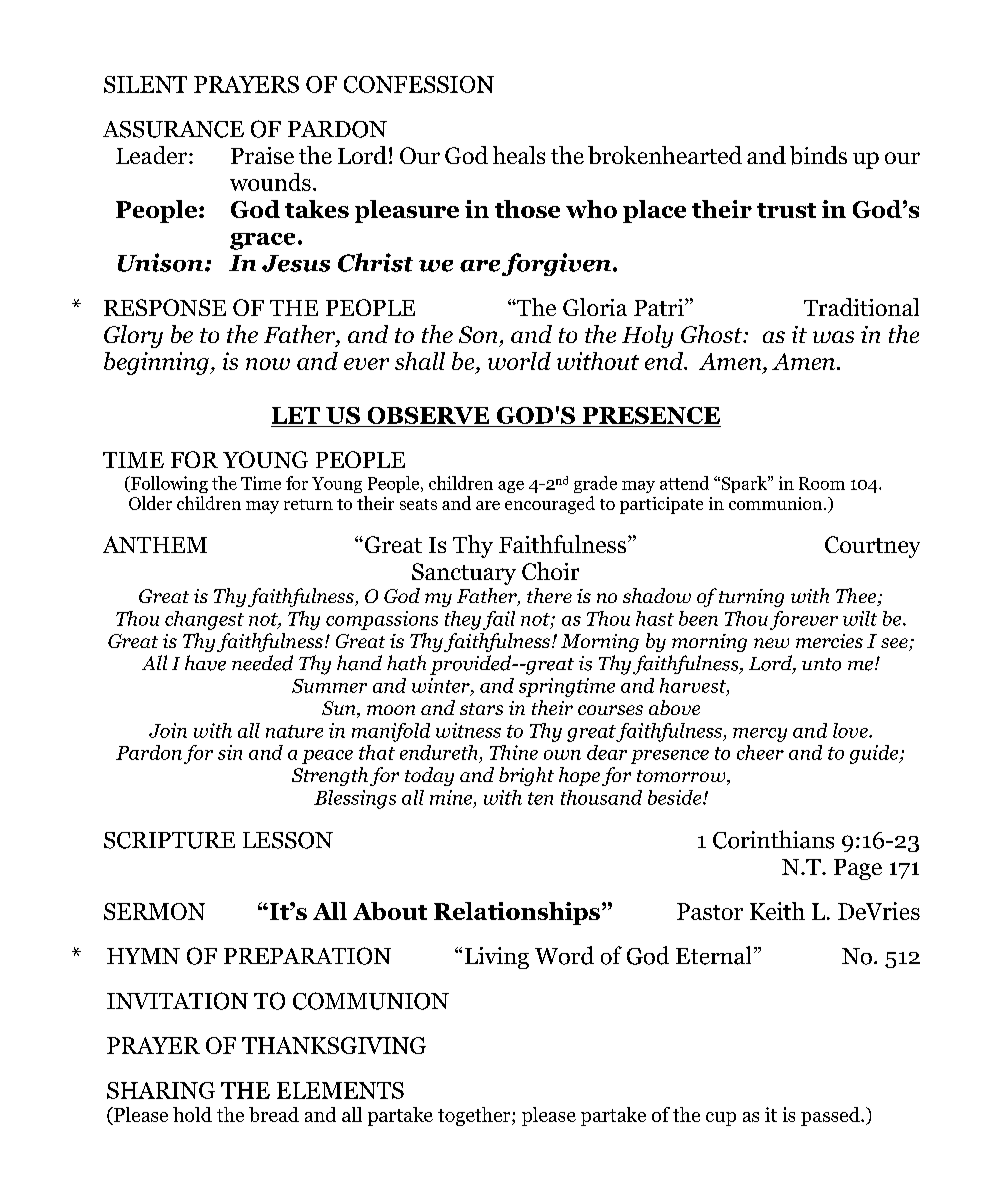 Image resolution: width=991 pixels, height=1204 pixels. What do you see at coordinates (192, 1114) in the document?
I see `hold` at bounding box center [192, 1114].
